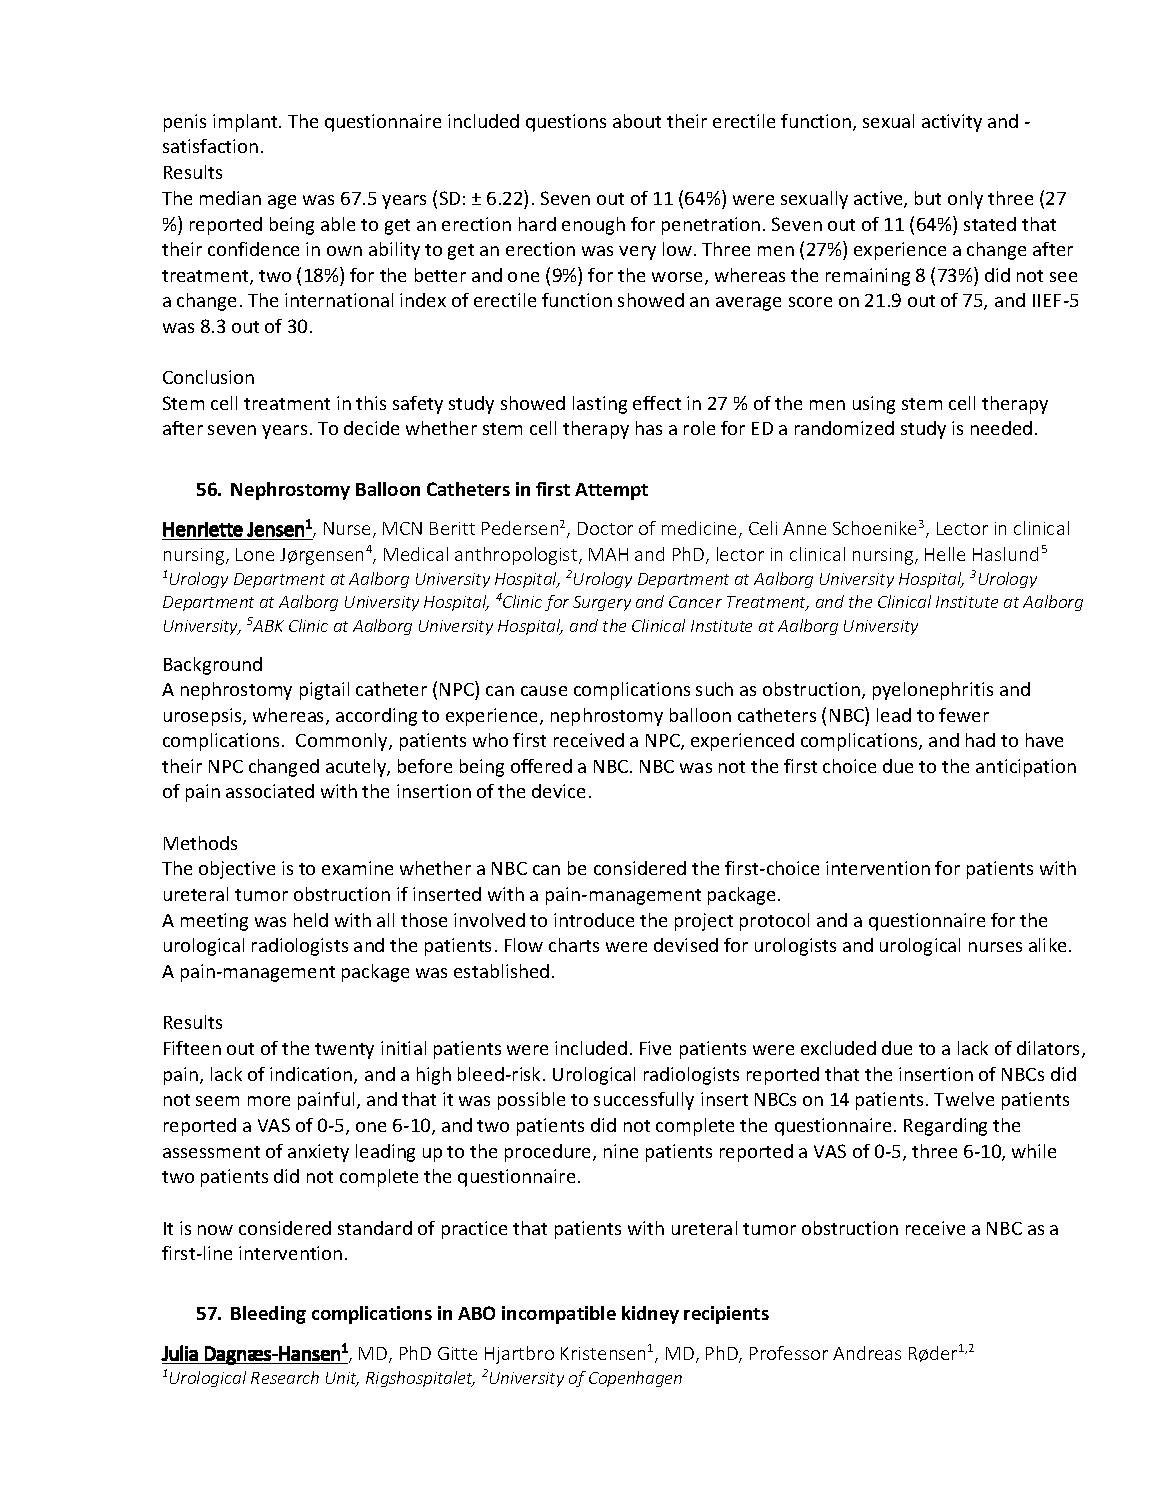  I want to click on about, so click(637, 121).
